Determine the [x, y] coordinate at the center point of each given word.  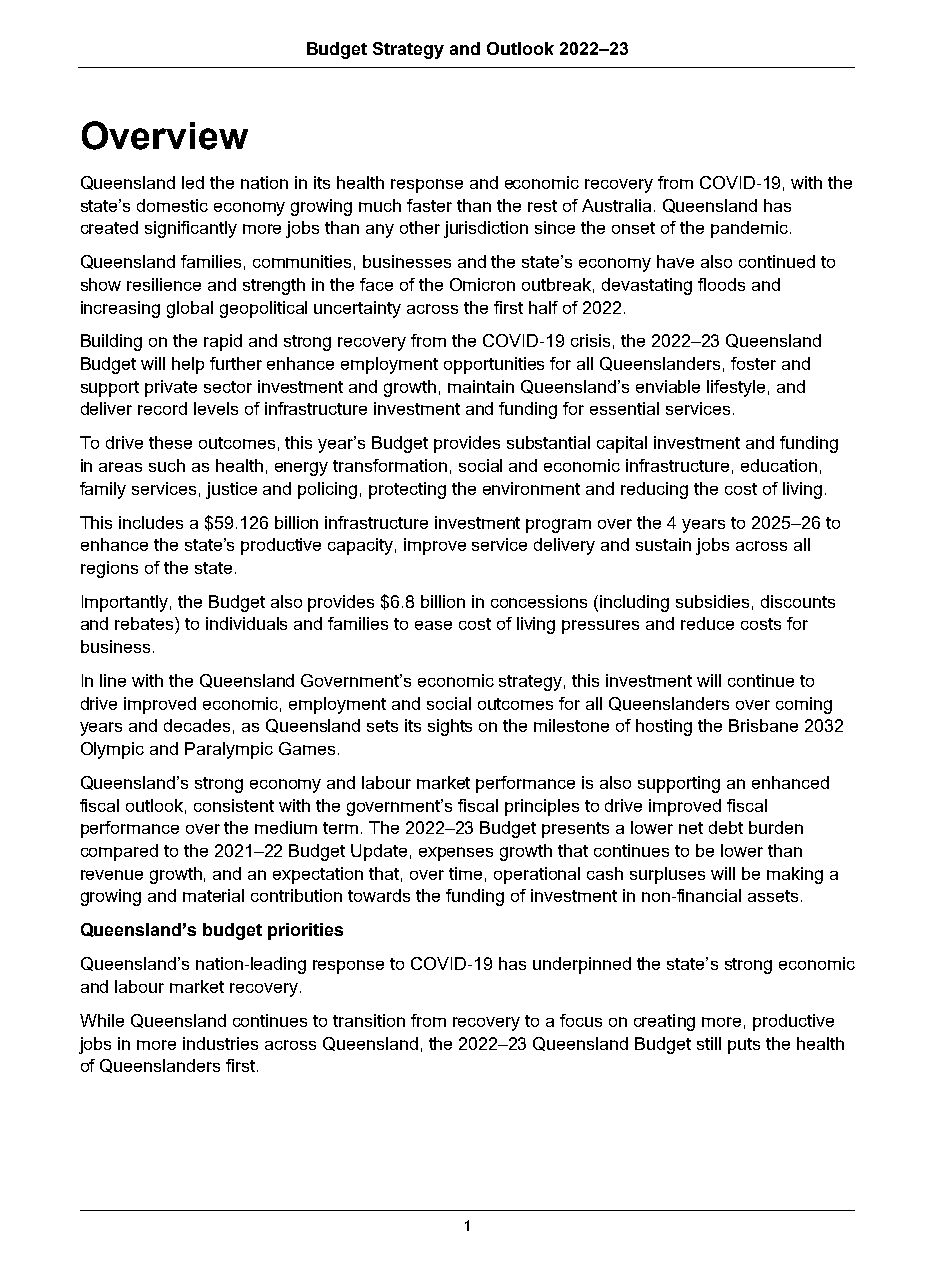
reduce [707, 623]
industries [220, 1043]
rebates [145, 623]
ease [433, 625]
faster [429, 205]
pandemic [749, 229]
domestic [172, 205]
